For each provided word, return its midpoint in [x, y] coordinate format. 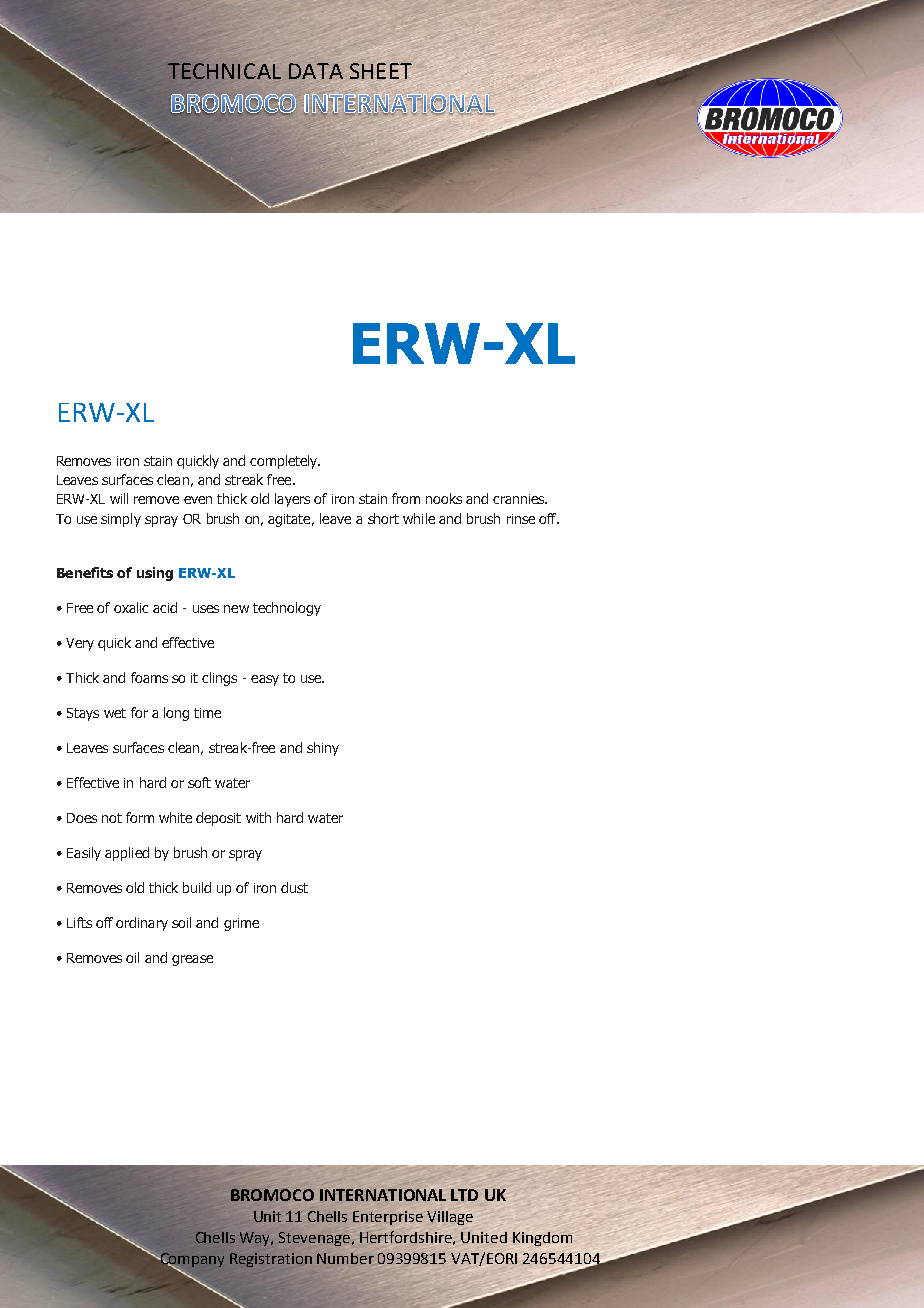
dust [294, 887]
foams [149, 677]
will [119, 498]
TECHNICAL [224, 71]
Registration [271, 1260]
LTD [464, 1195]
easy [265, 680]
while [419, 518]
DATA [316, 71]
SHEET [381, 71]
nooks [444, 498]
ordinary [142, 924]
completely [285, 462]
